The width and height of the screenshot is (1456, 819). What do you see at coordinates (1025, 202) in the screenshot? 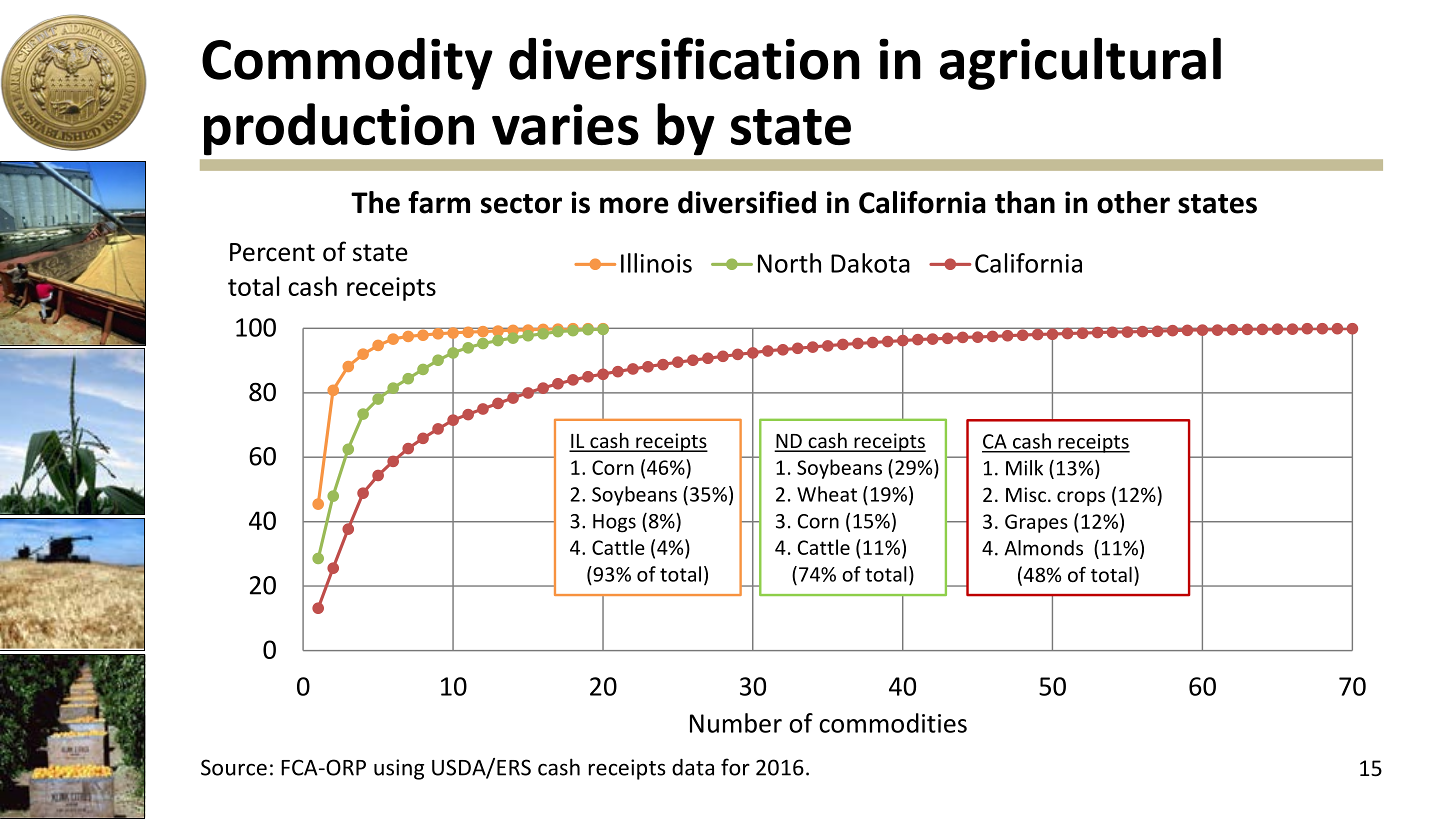
I see `than` at bounding box center [1025, 202].
